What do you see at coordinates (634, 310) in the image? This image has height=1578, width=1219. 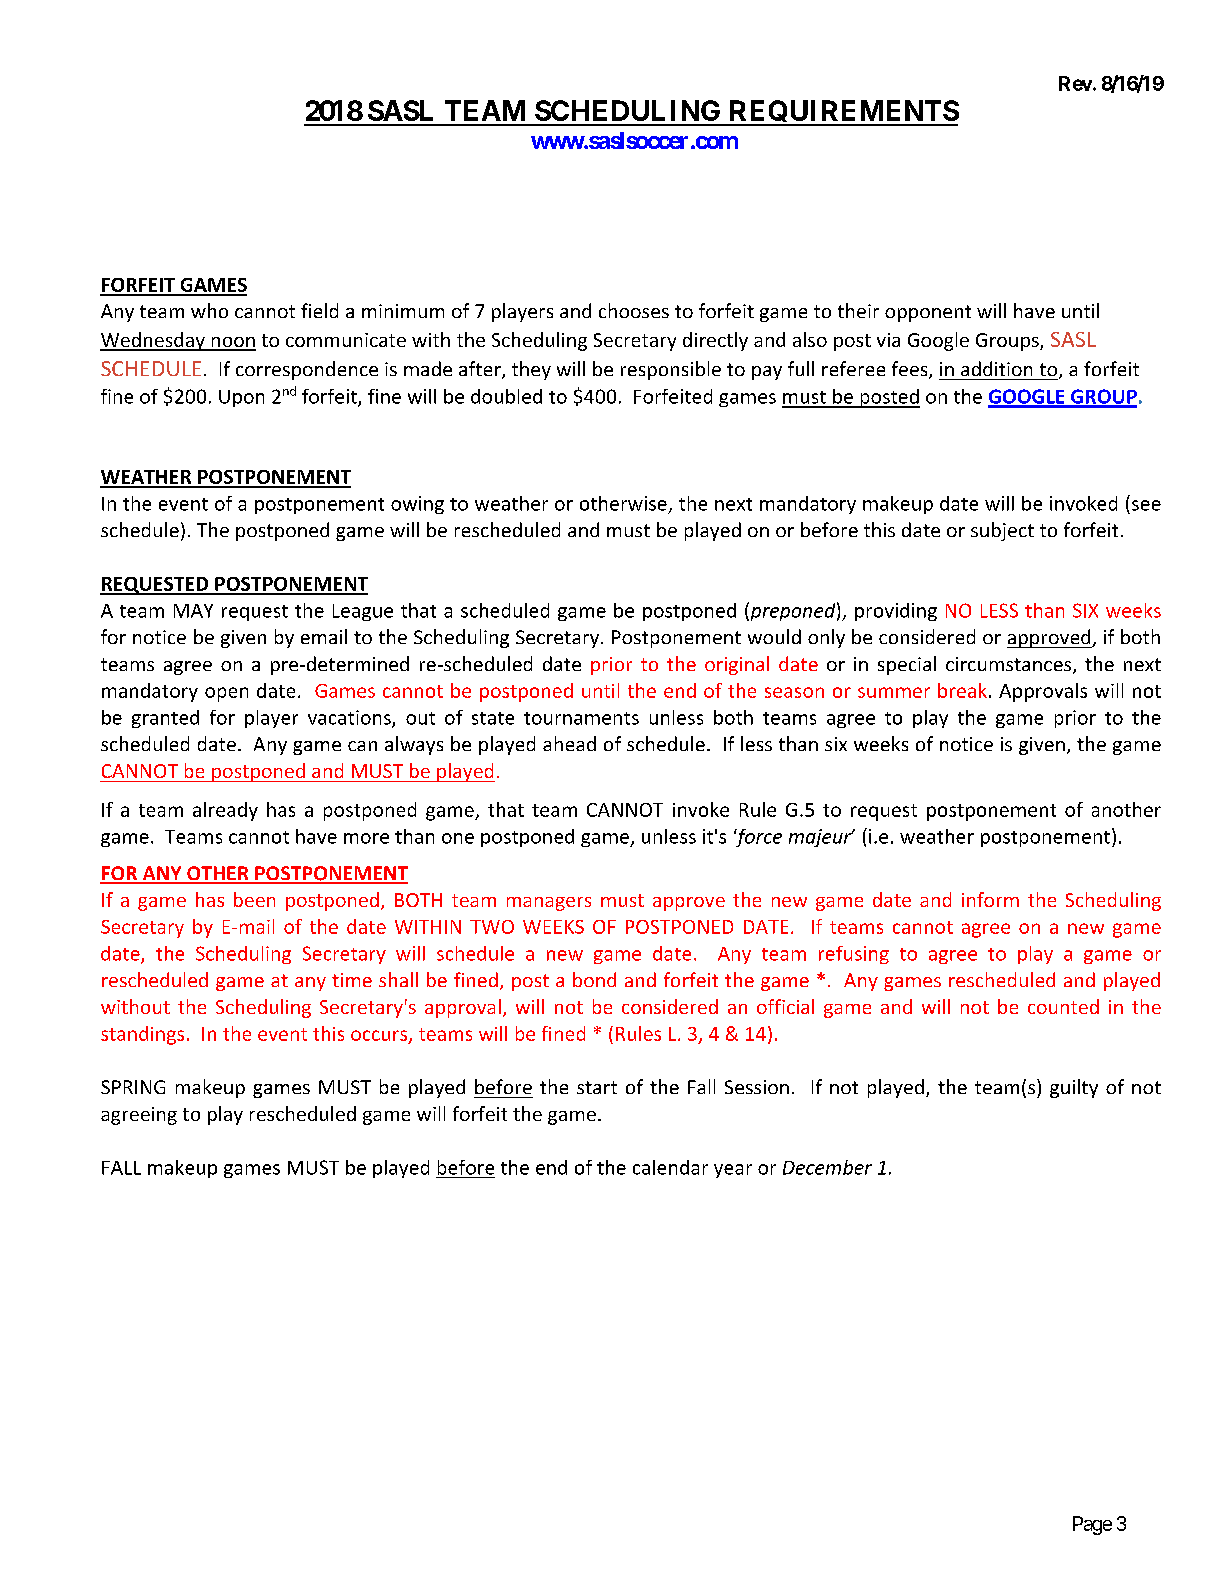 I see `chooses` at bounding box center [634, 310].
